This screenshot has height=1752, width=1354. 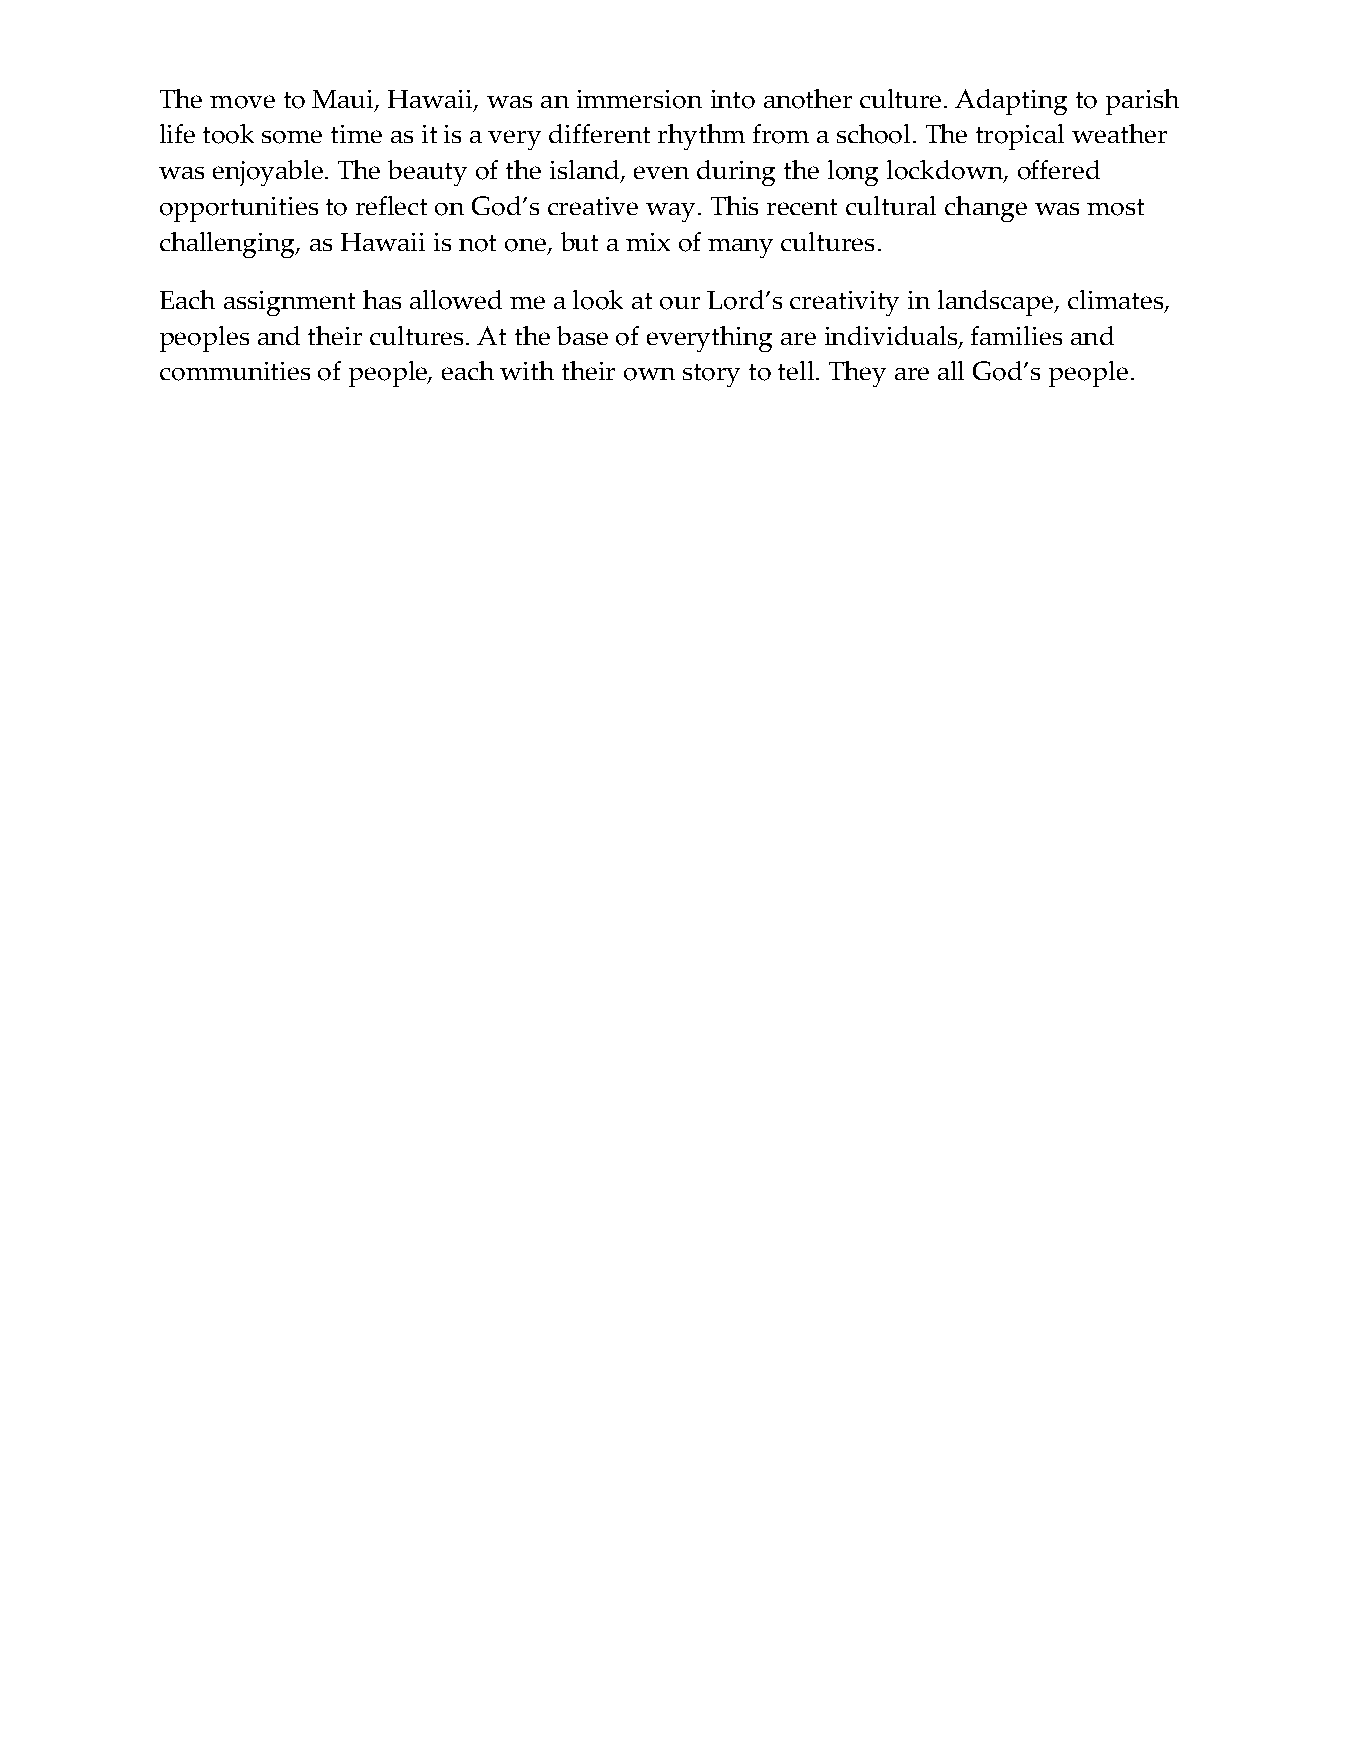 What do you see at coordinates (986, 209) in the screenshot?
I see `change` at bounding box center [986, 209].
